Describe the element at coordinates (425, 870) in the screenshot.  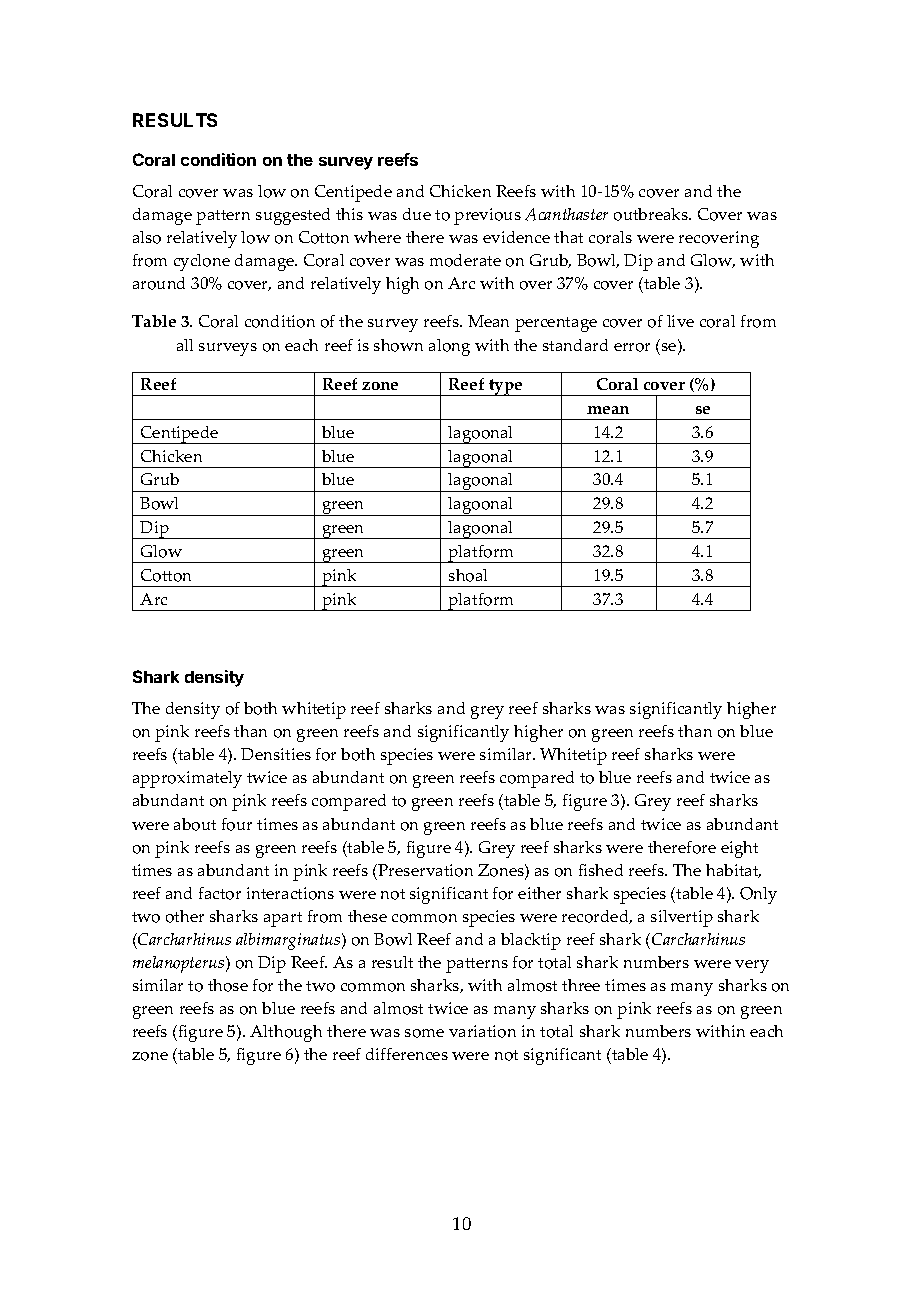
I see `Preservation` at that location.
